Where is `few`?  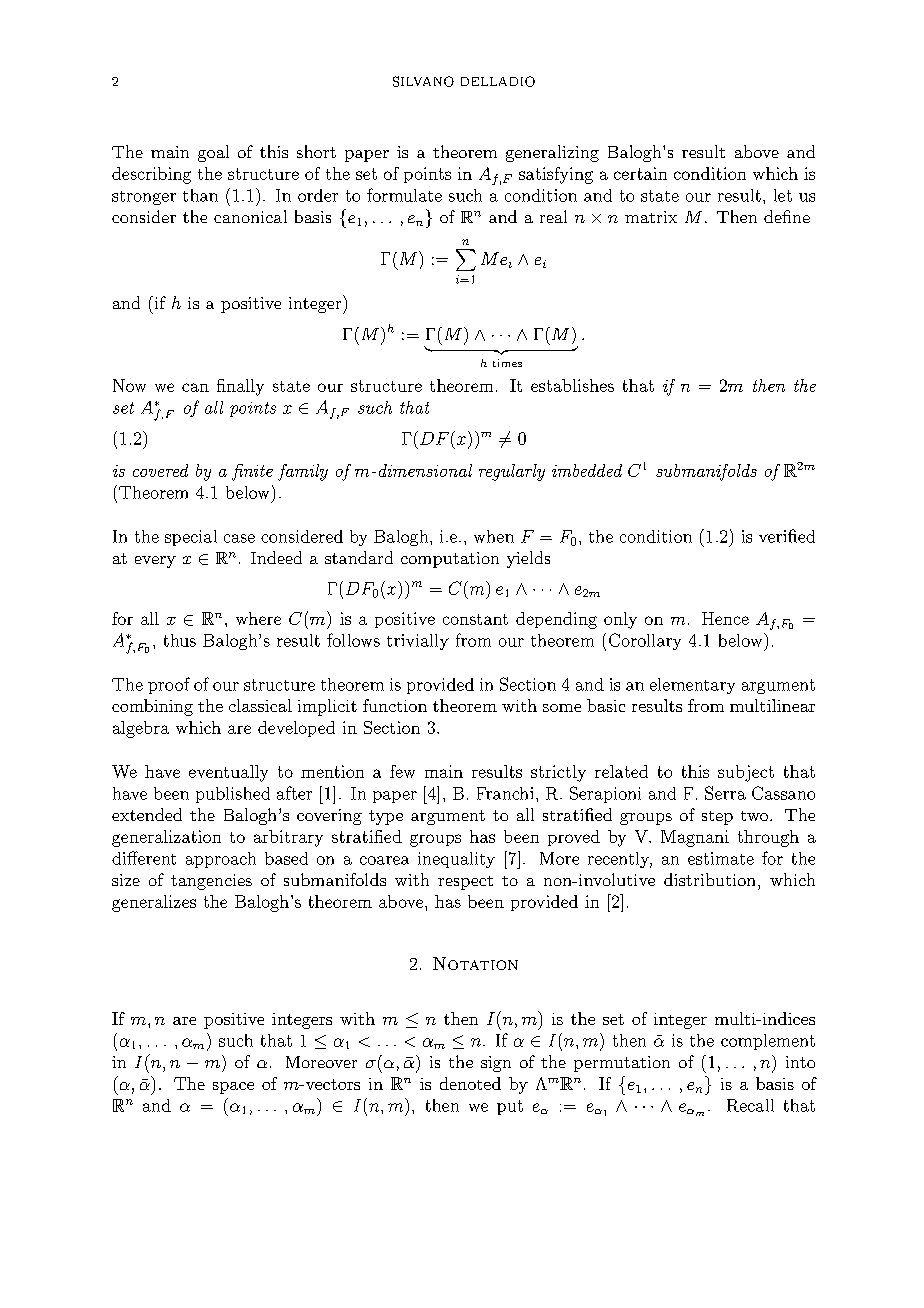
few is located at coordinates (402, 771).
